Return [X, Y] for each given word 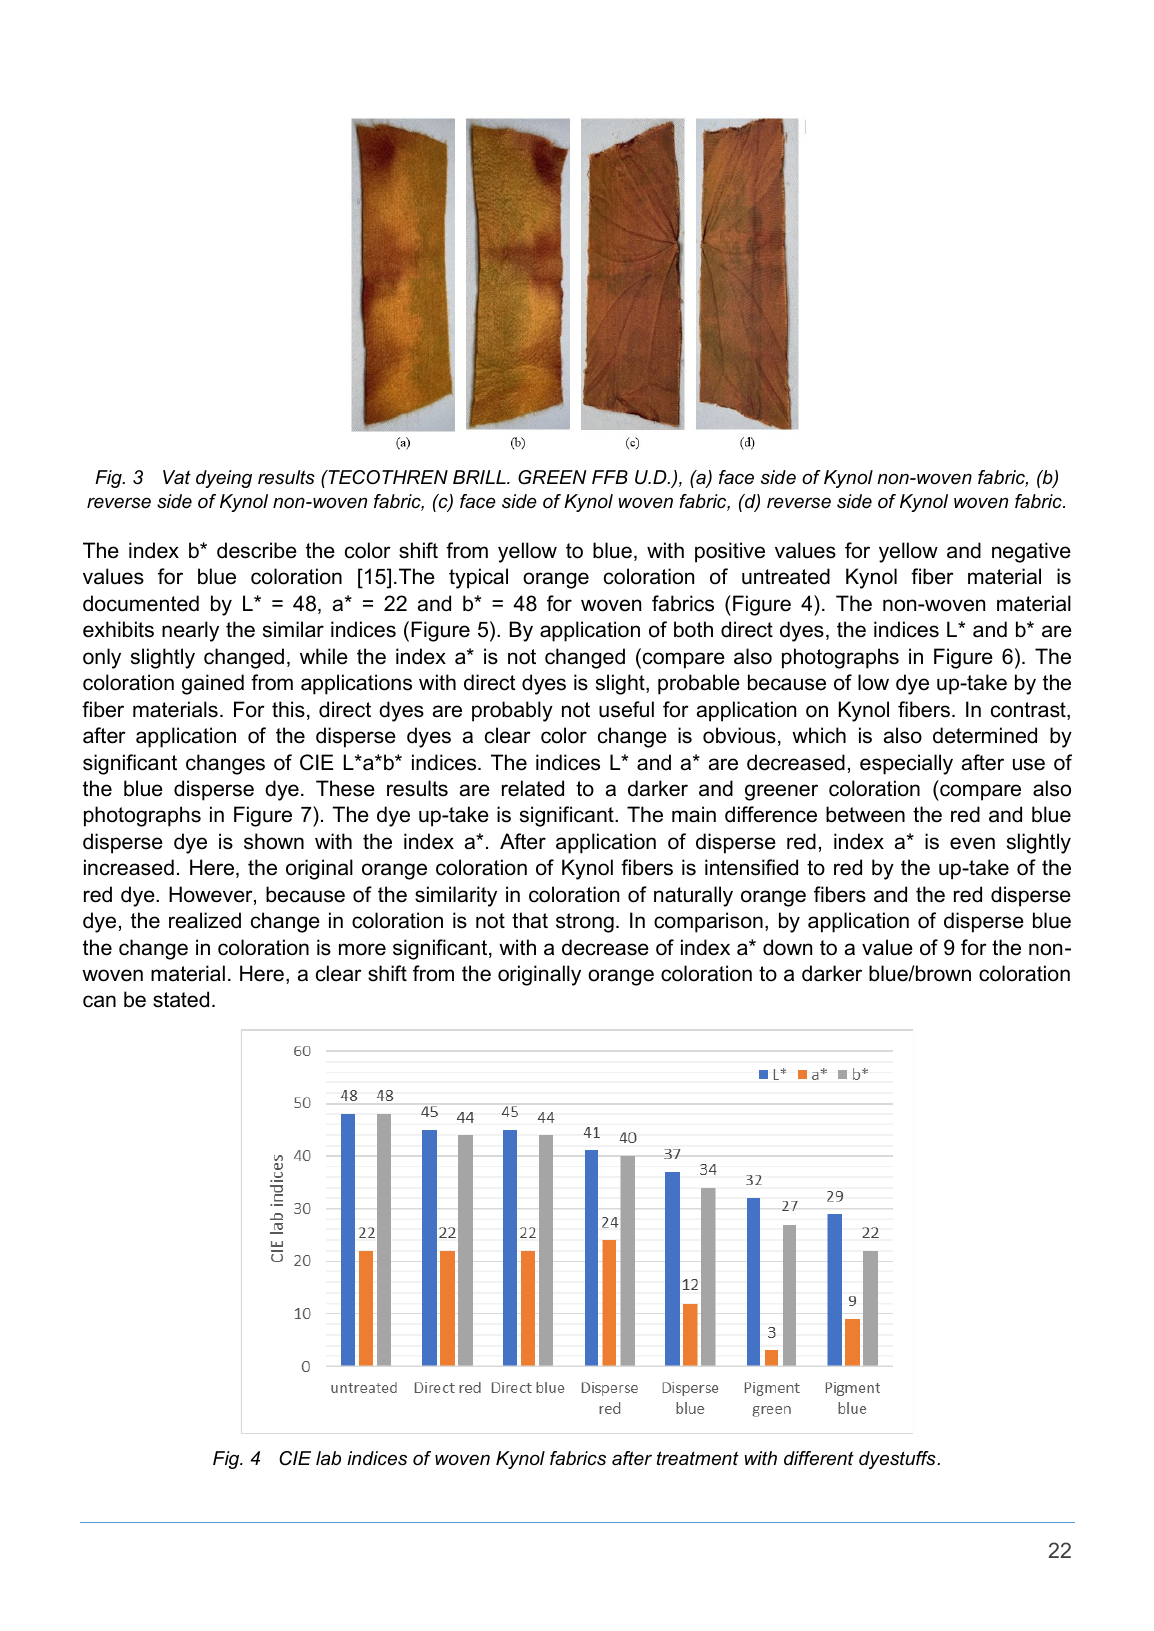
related [533, 788]
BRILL [480, 477]
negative [1031, 552]
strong [585, 923]
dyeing [224, 479]
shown [274, 841]
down [787, 947]
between [865, 814]
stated [181, 999]
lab [328, 1458]
